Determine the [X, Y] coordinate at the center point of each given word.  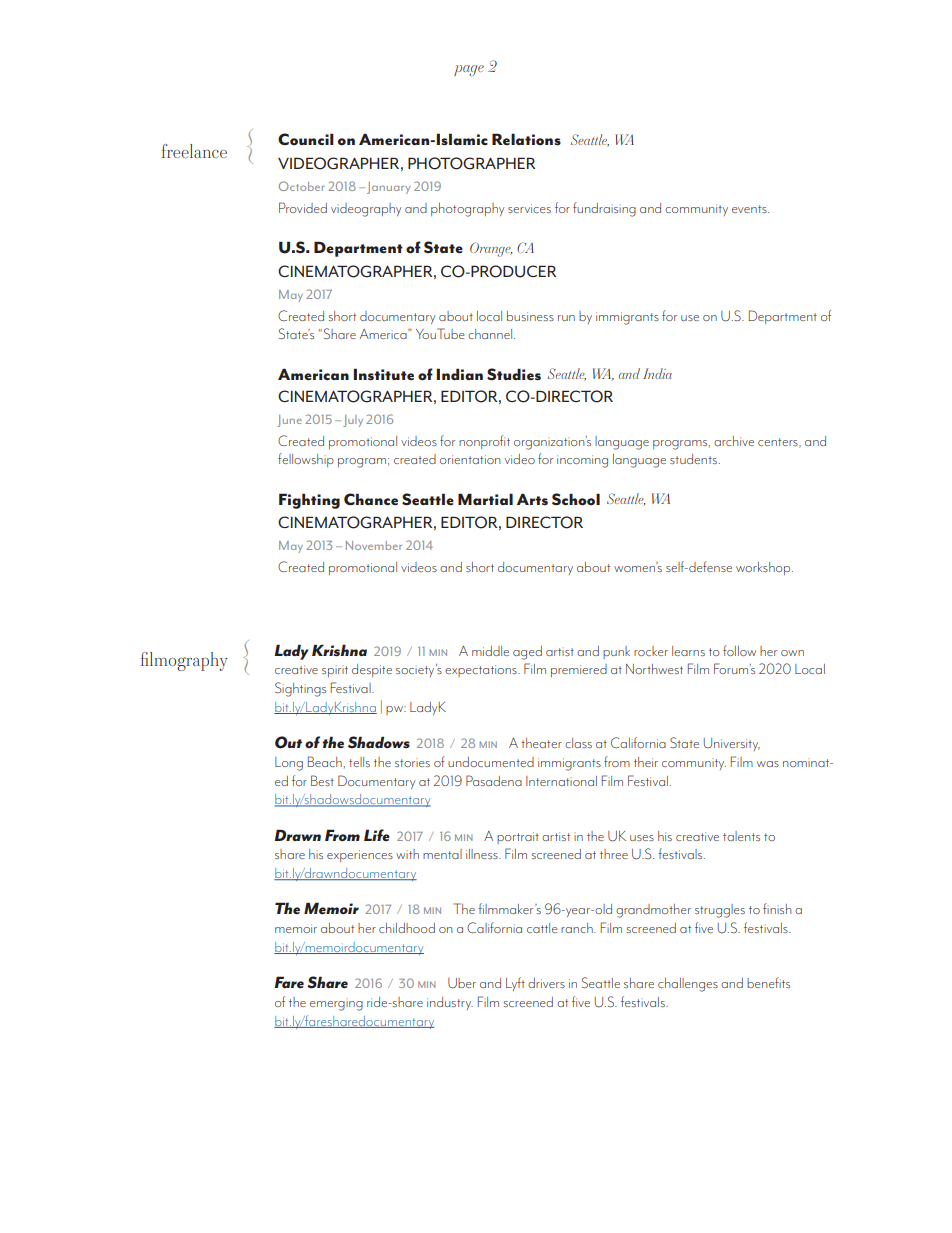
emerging [336, 1006]
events [750, 209]
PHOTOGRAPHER [471, 163]
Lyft [515, 984]
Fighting [309, 501]
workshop [764, 568]
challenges [688, 985]
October [302, 186]
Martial [485, 499]
